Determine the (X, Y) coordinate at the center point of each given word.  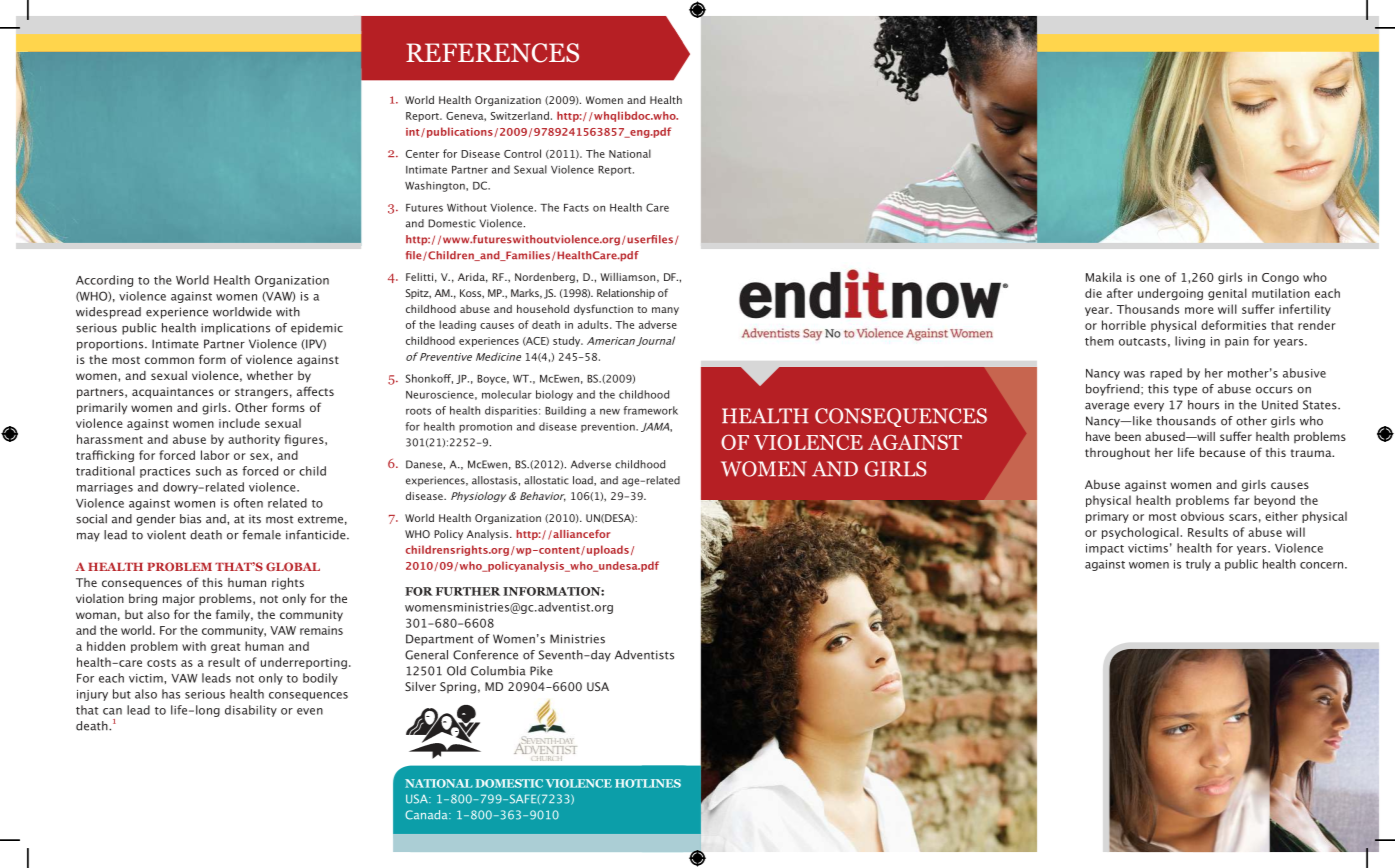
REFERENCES (492, 53)
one (1150, 278)
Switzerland (520, 115)
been (1128, 436)
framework (651, 410)
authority (254, 440)
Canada (427, 815)
